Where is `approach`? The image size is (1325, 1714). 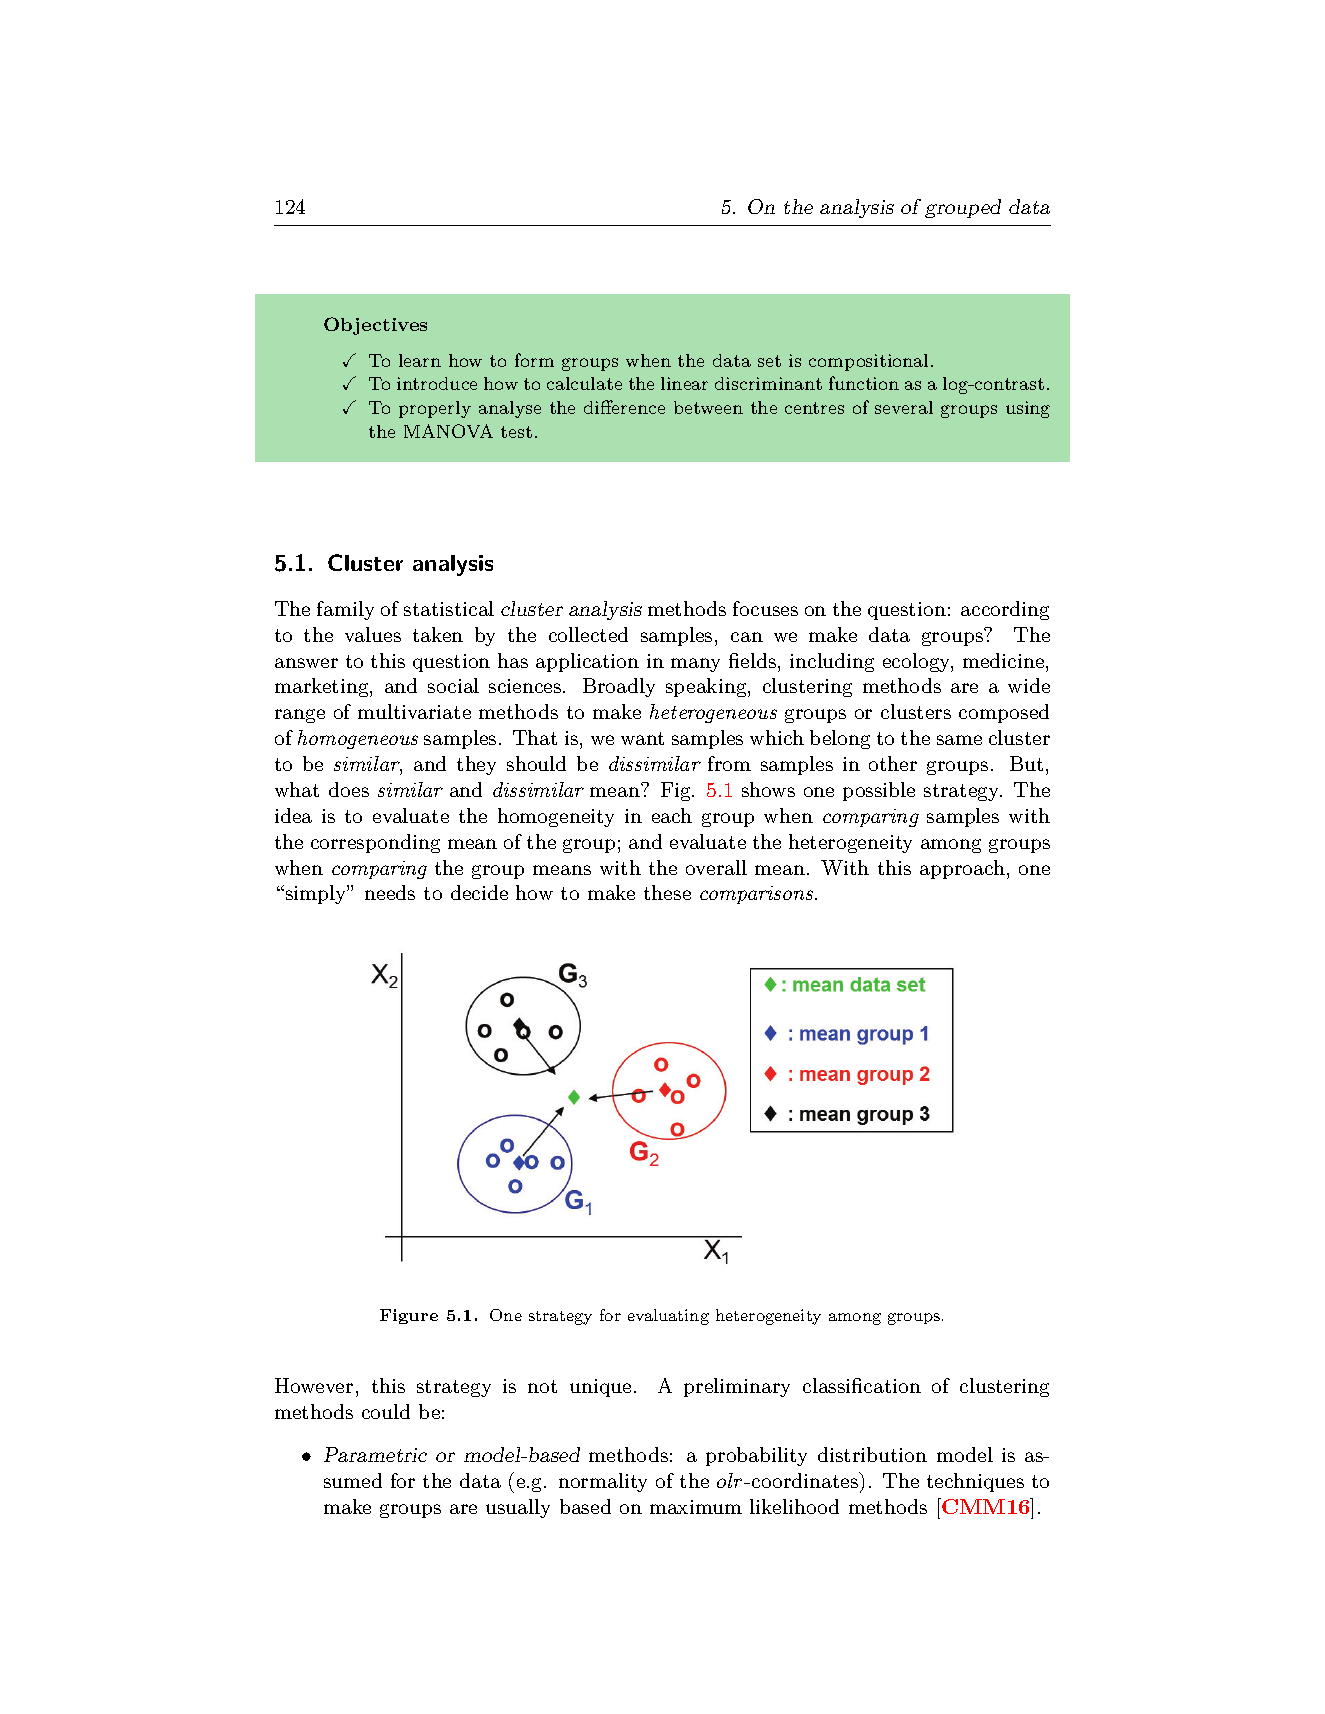 approach is located at coordinates (962, 869).
